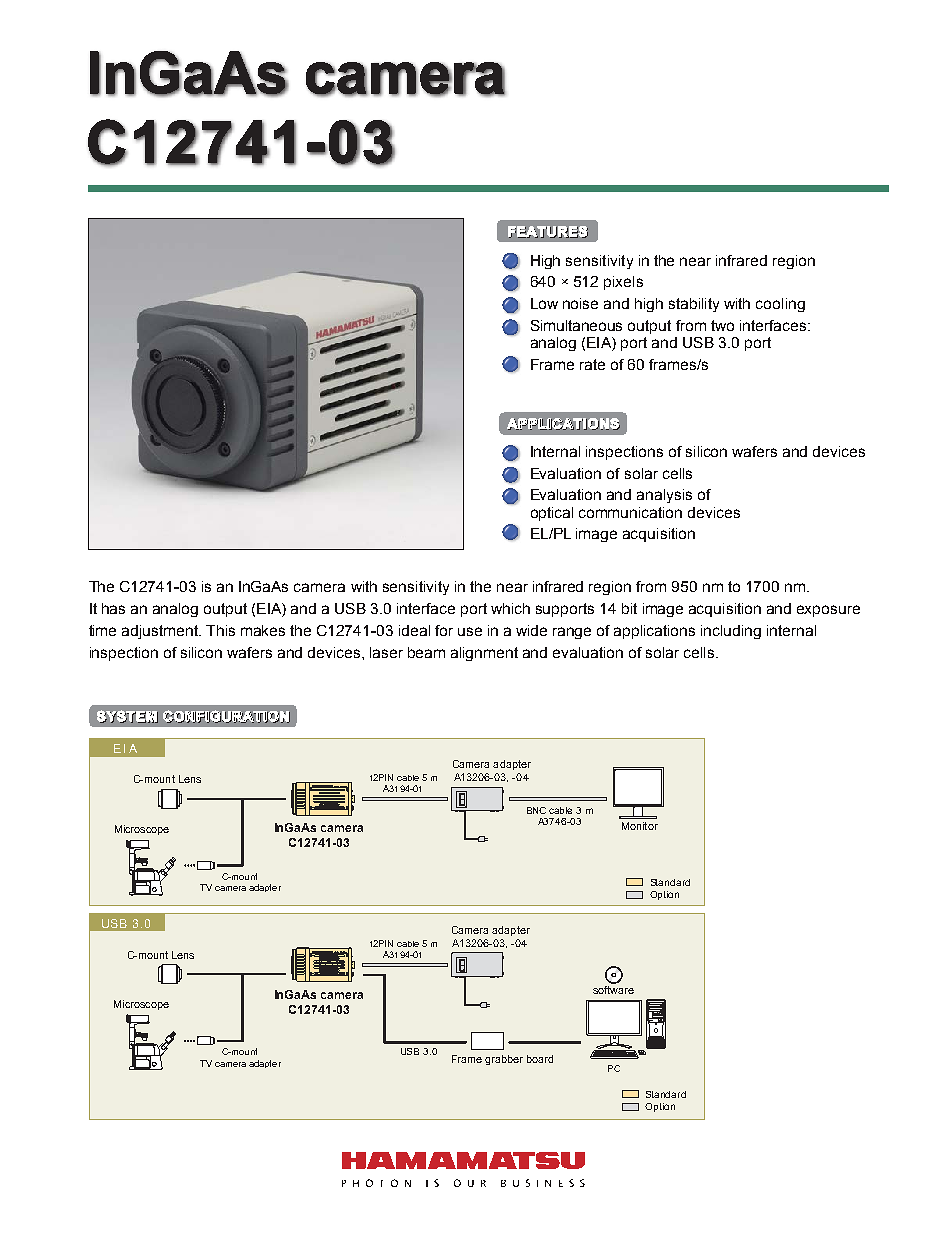 The width and height of the screenshot is (952, 1233). What do you see at coordinates (113, 608) in the screenshot?
I see `has` at bounding box center [113, 608].
